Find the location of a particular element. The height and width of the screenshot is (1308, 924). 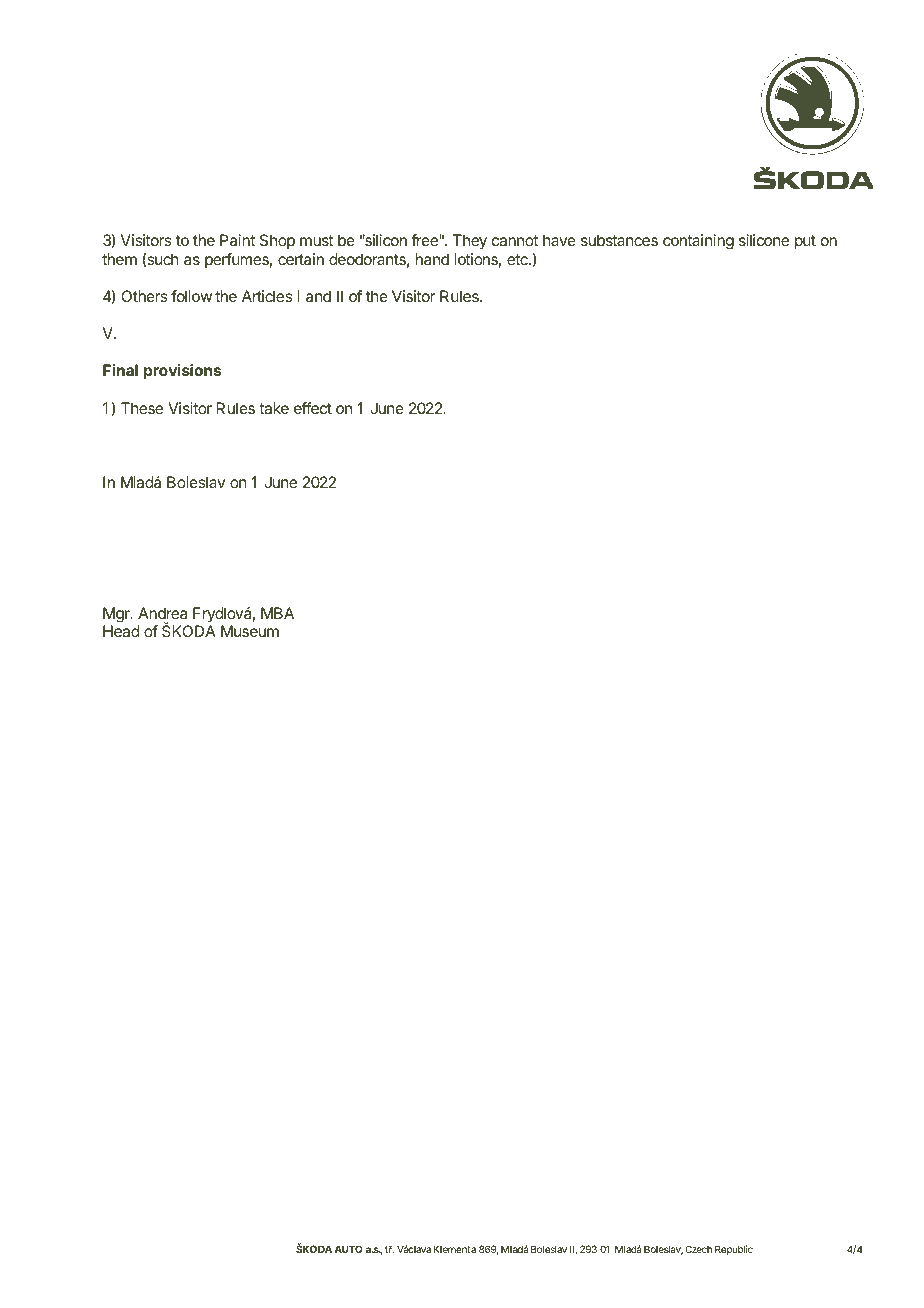

Museum is located at coordinates (250, 631).
